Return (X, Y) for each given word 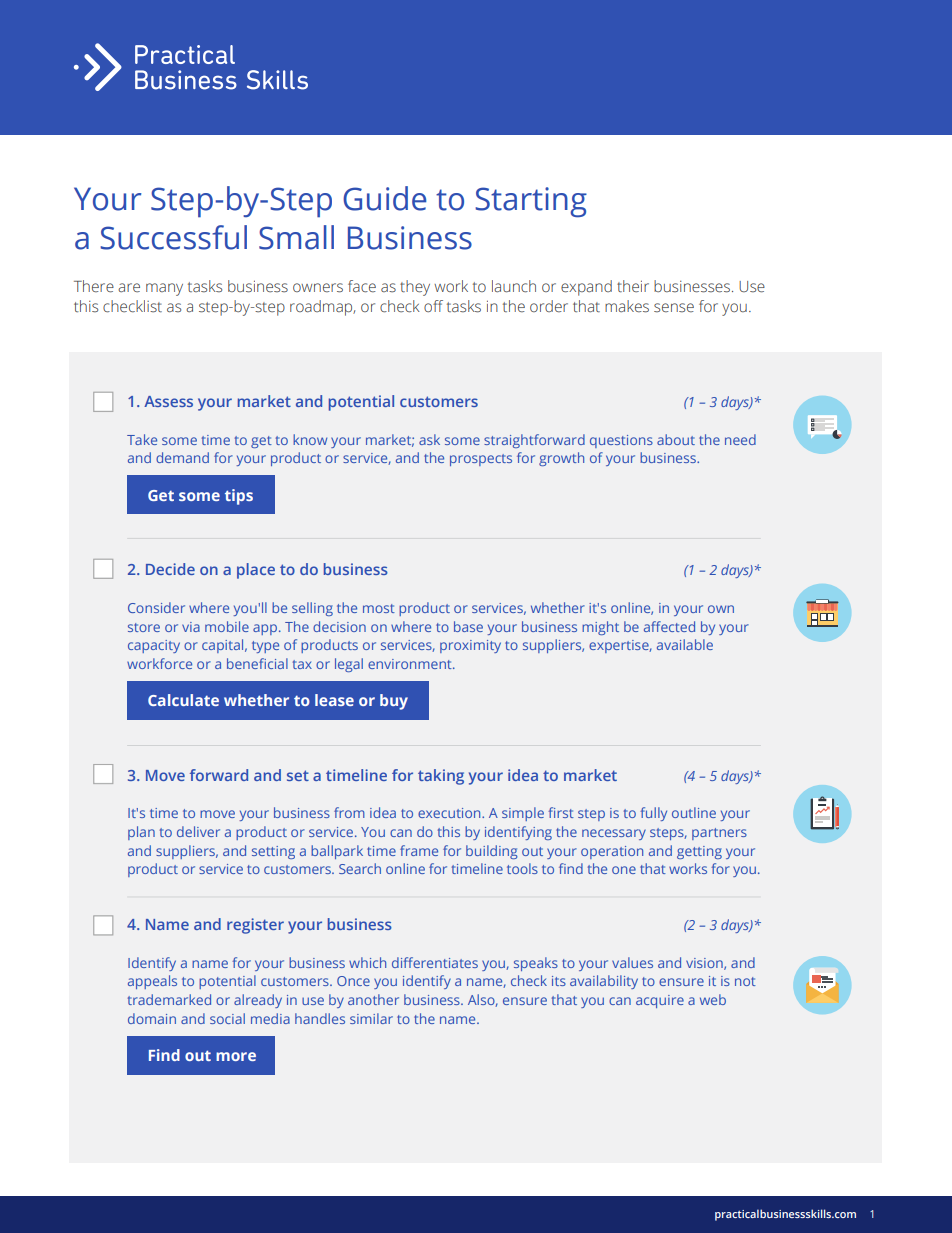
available (685, 644)
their (633, 286)
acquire (660, 1001)
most (379, 608)
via (191, 627)
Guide (385, 198)
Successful (173, 237)
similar (371, 1018)
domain (152, 1018)
